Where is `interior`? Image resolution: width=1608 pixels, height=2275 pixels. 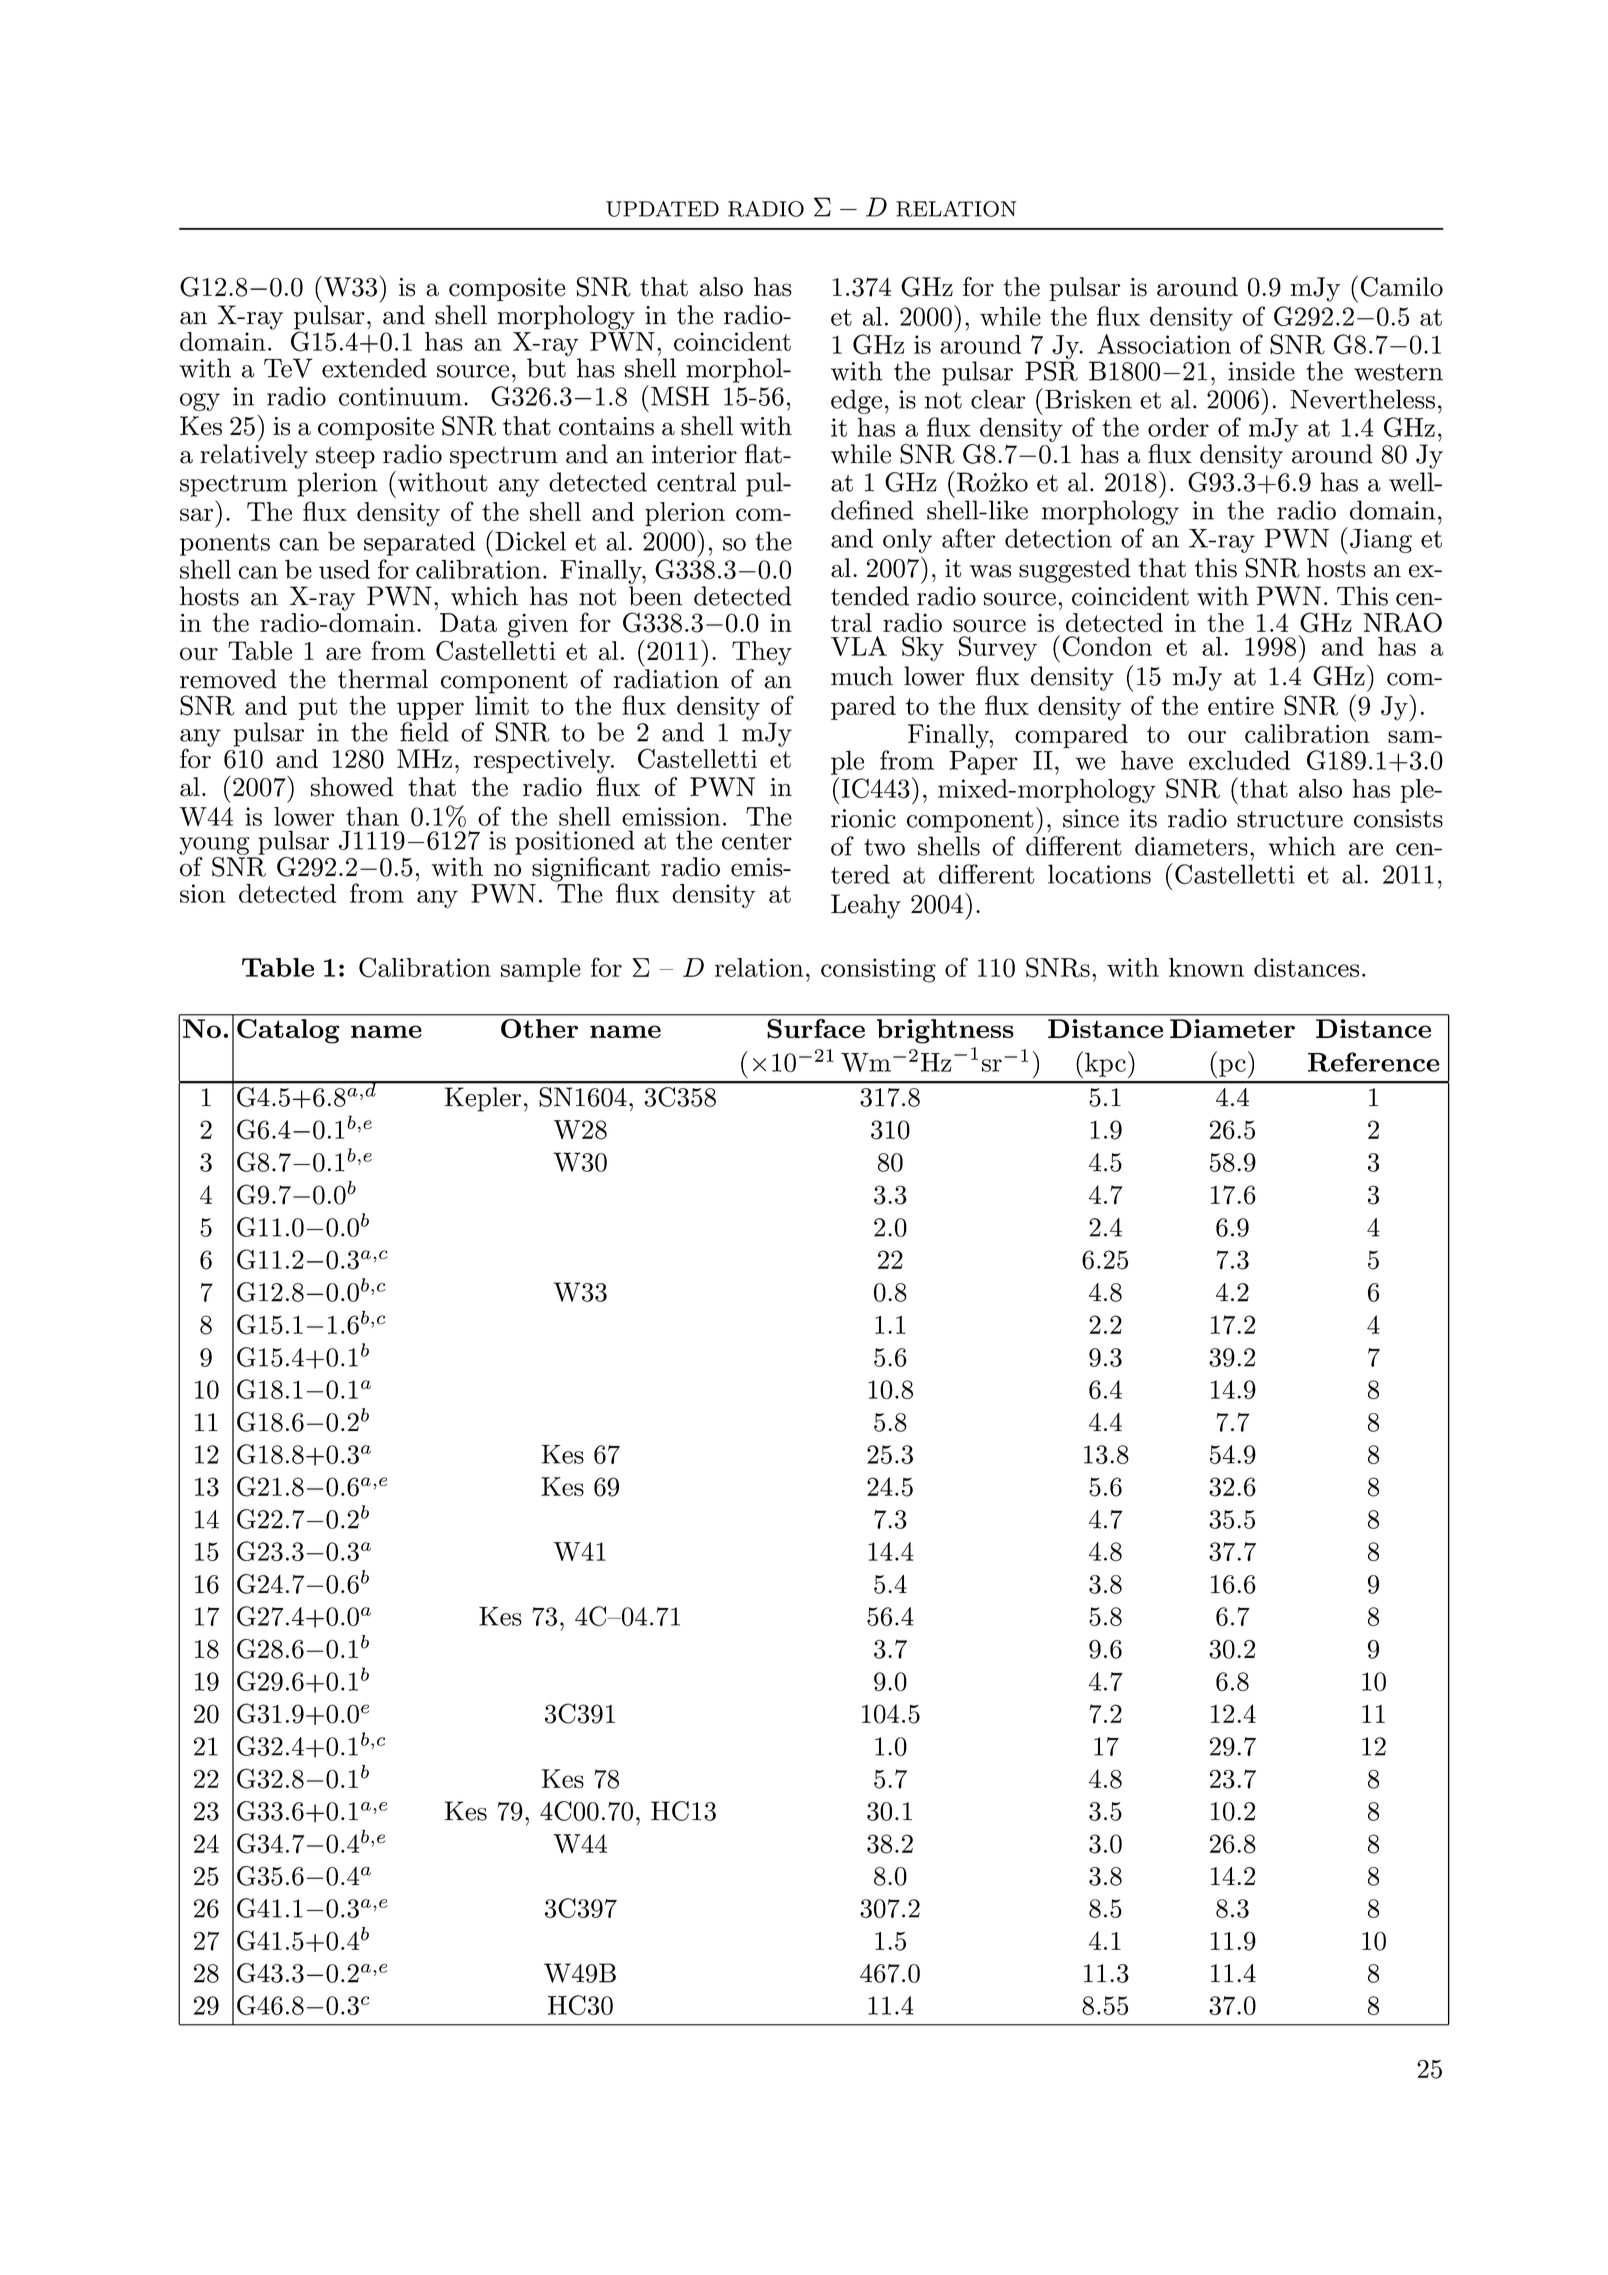 interior is located at coordinates (694, 454).
